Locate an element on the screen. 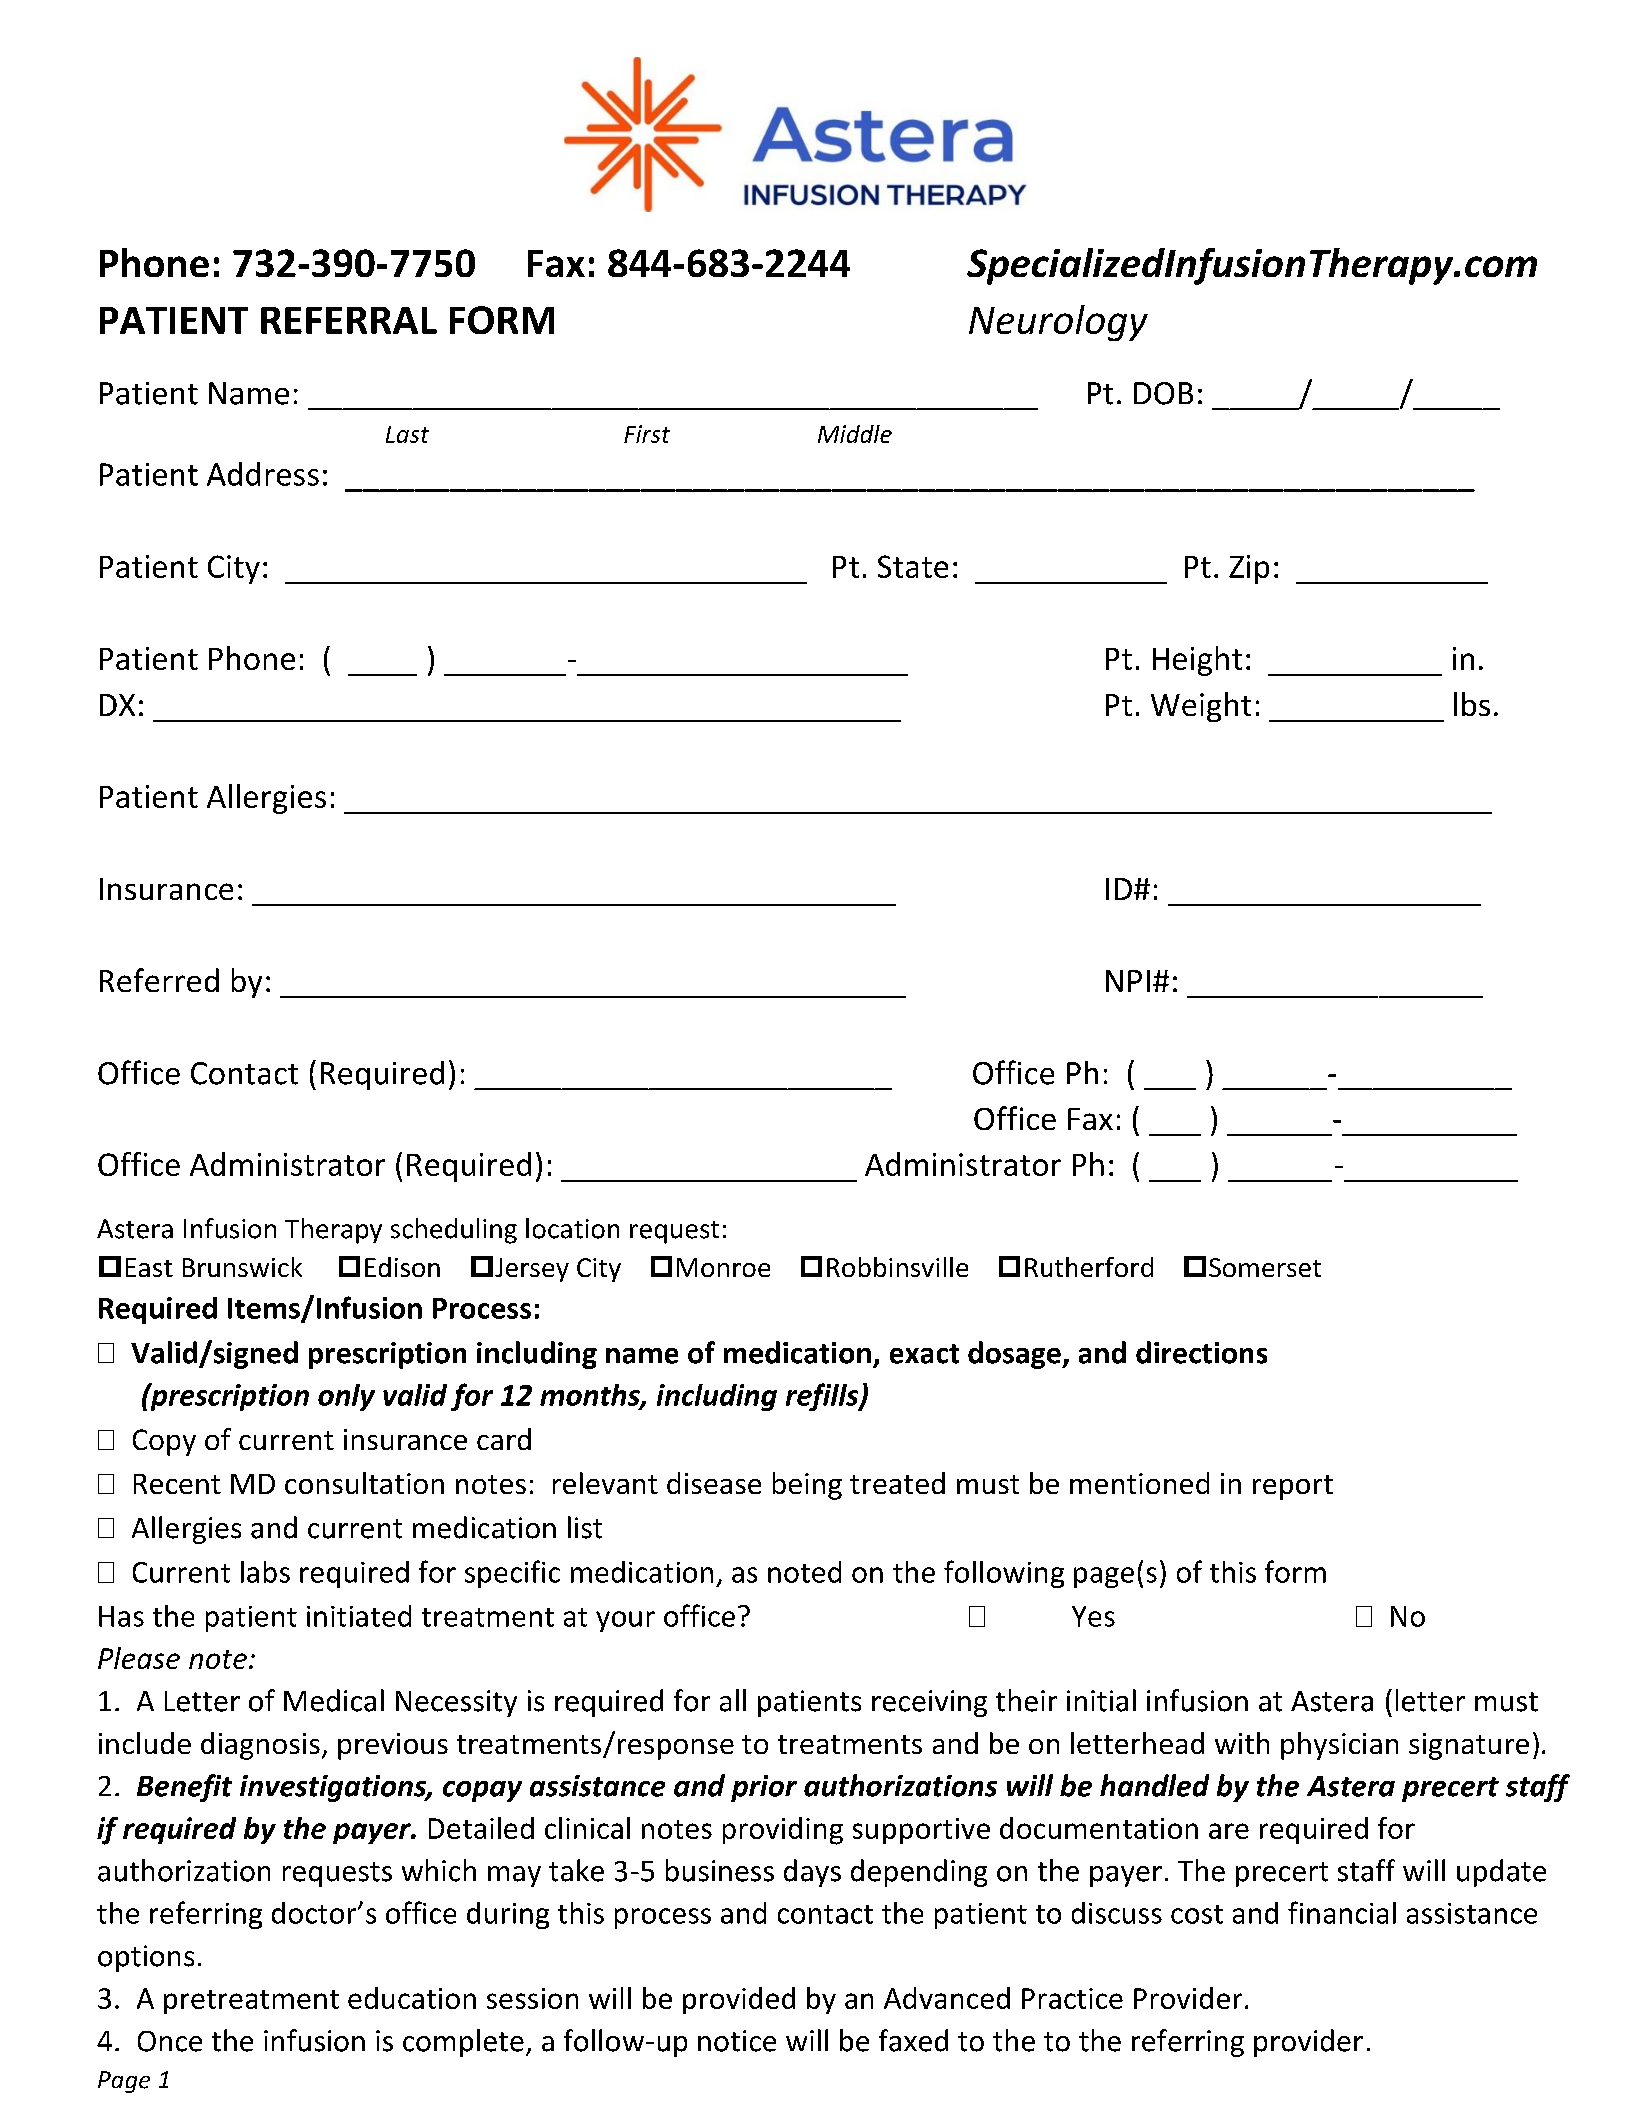 This screenshot has height=2128, width=1644. Middle is located at coordinates (855, 434).
